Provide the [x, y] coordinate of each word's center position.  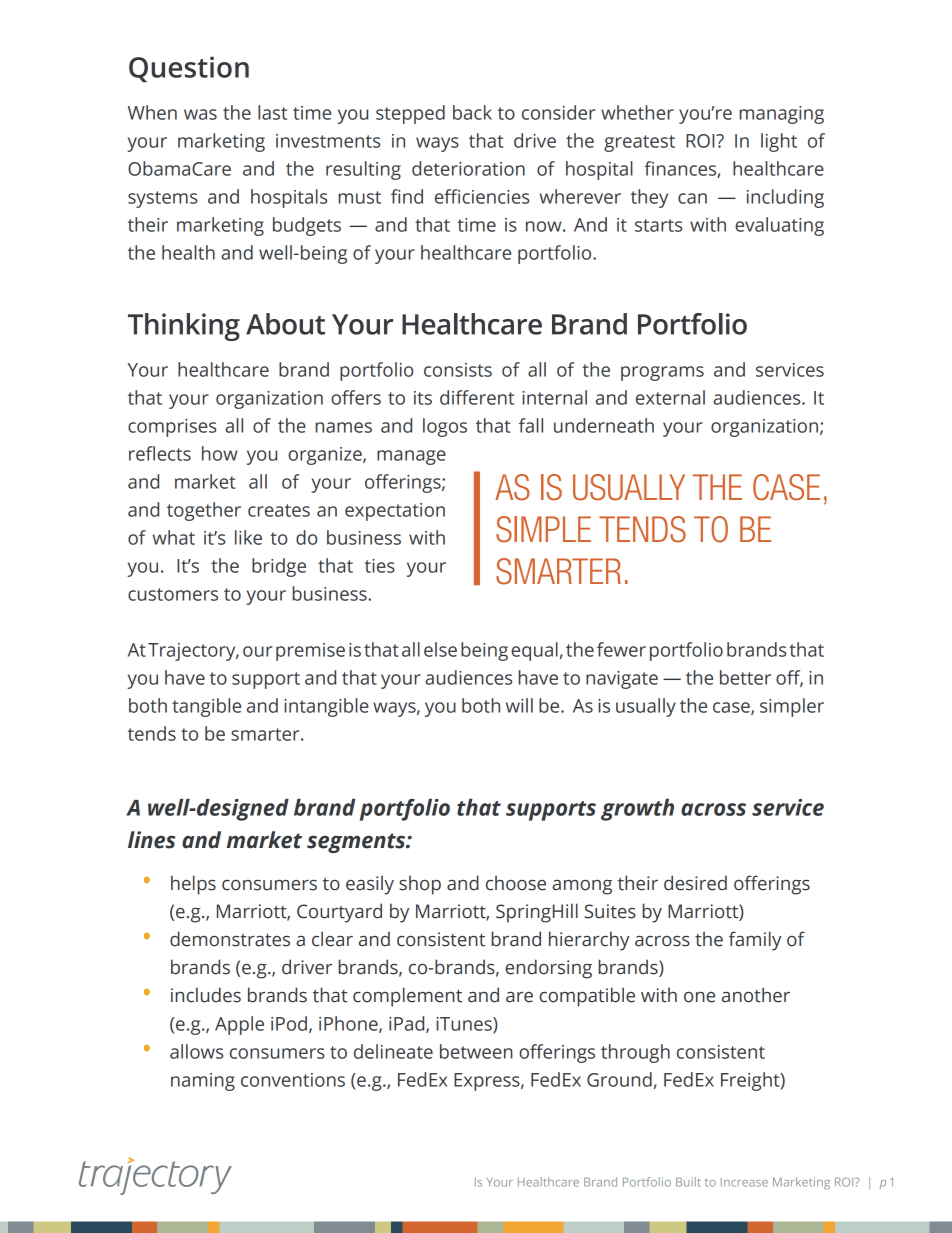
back [472, 112]
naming [203, 1082]
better [745, 677]
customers [173, 594]
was [200, 114]
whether [637, 112]
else [440, 649]
